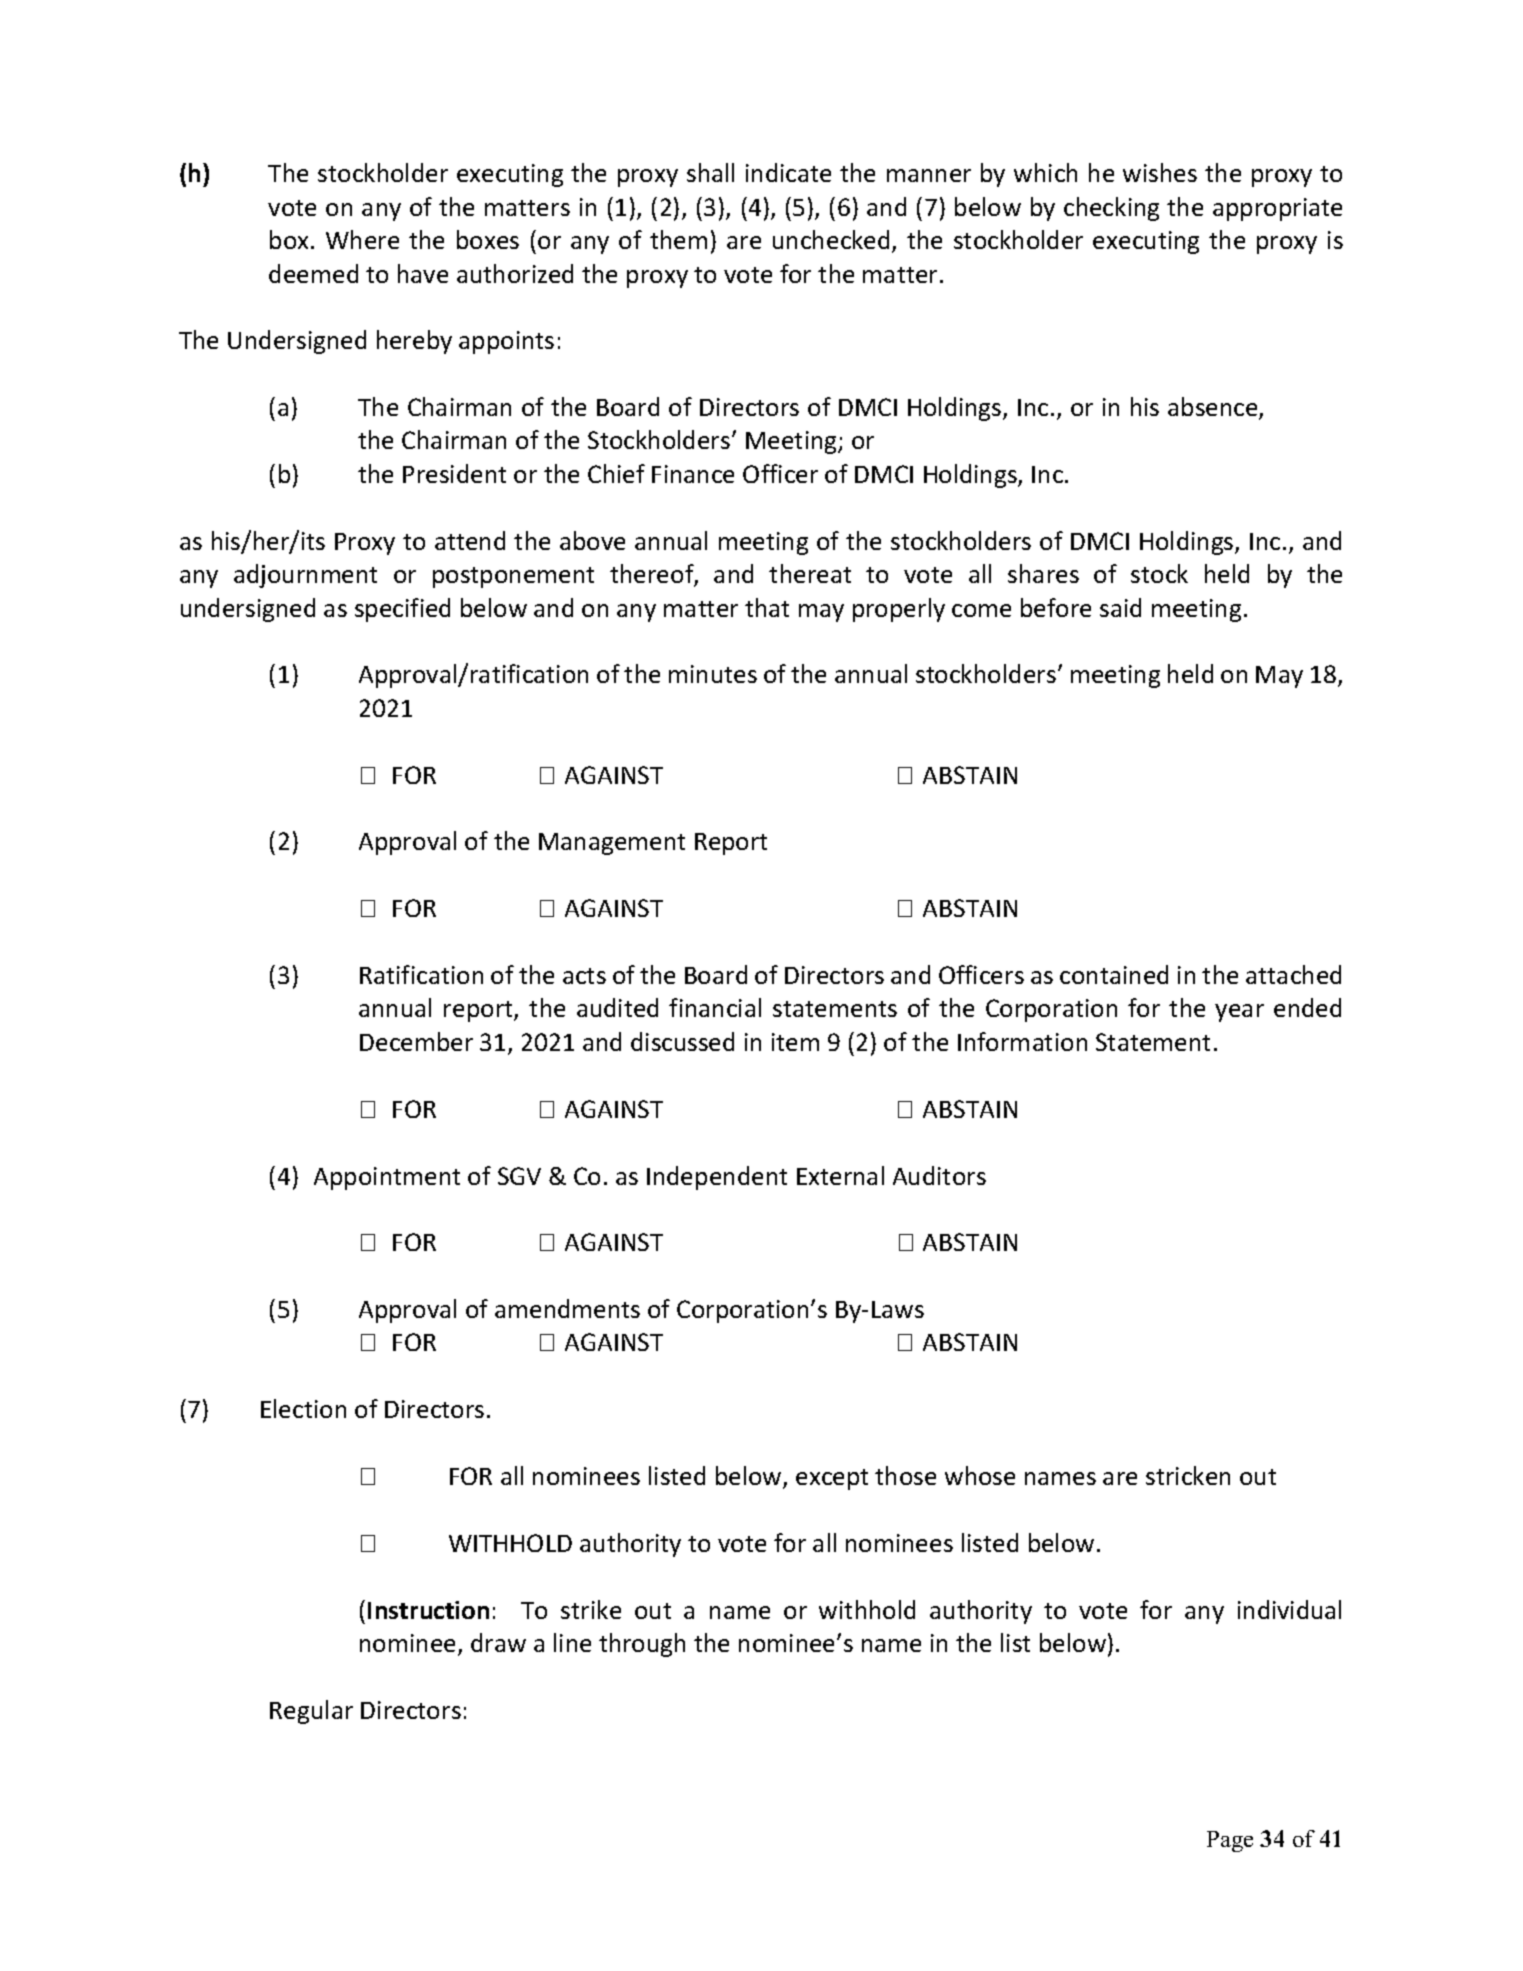 Image resolution: width=1523 pixels, height=1971 pixels. Describe the element at coordinates (423, 273) in the screenshot. I see `have` at that location.
